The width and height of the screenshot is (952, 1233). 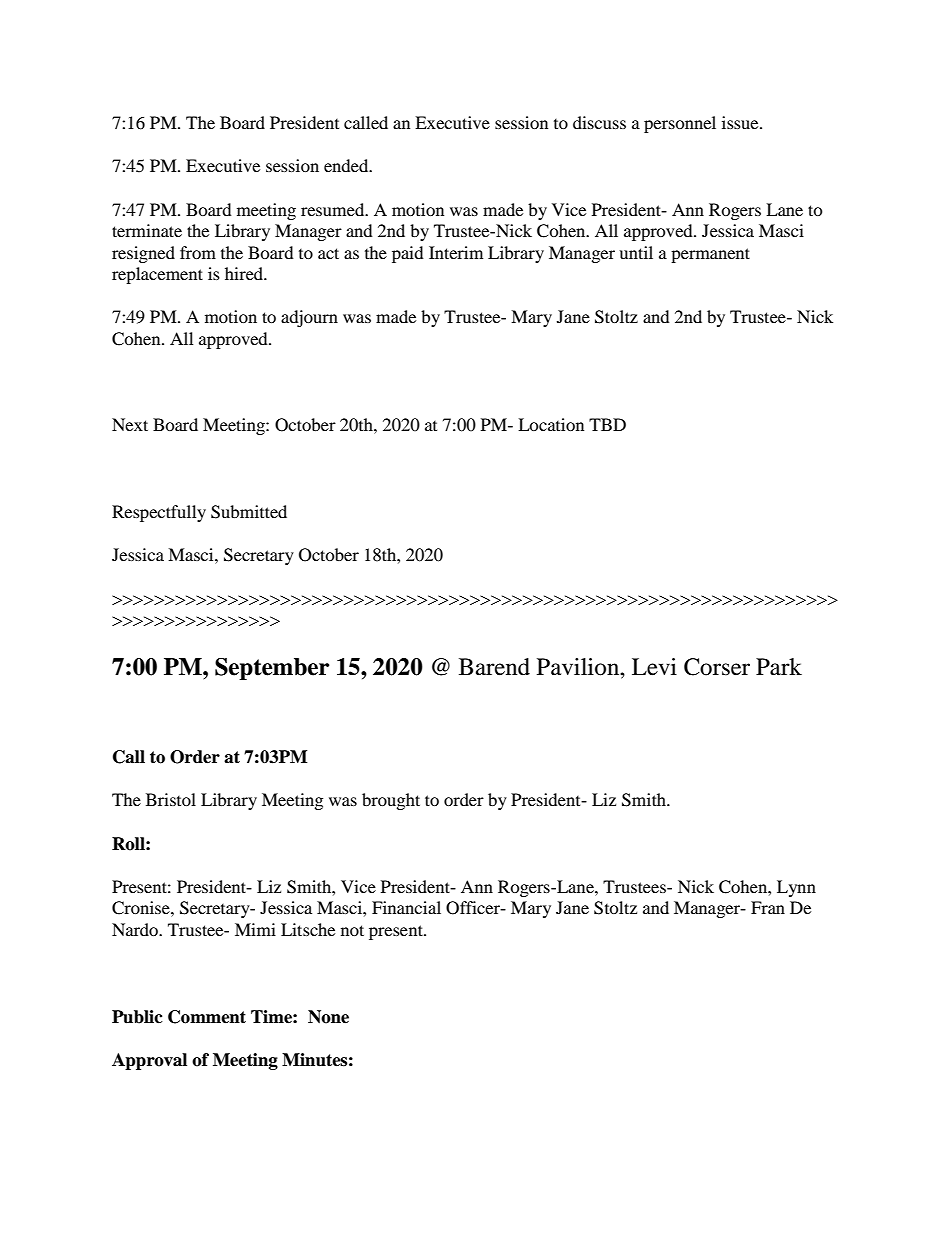 I want to click on Levi, so click(x=654, y=667).
